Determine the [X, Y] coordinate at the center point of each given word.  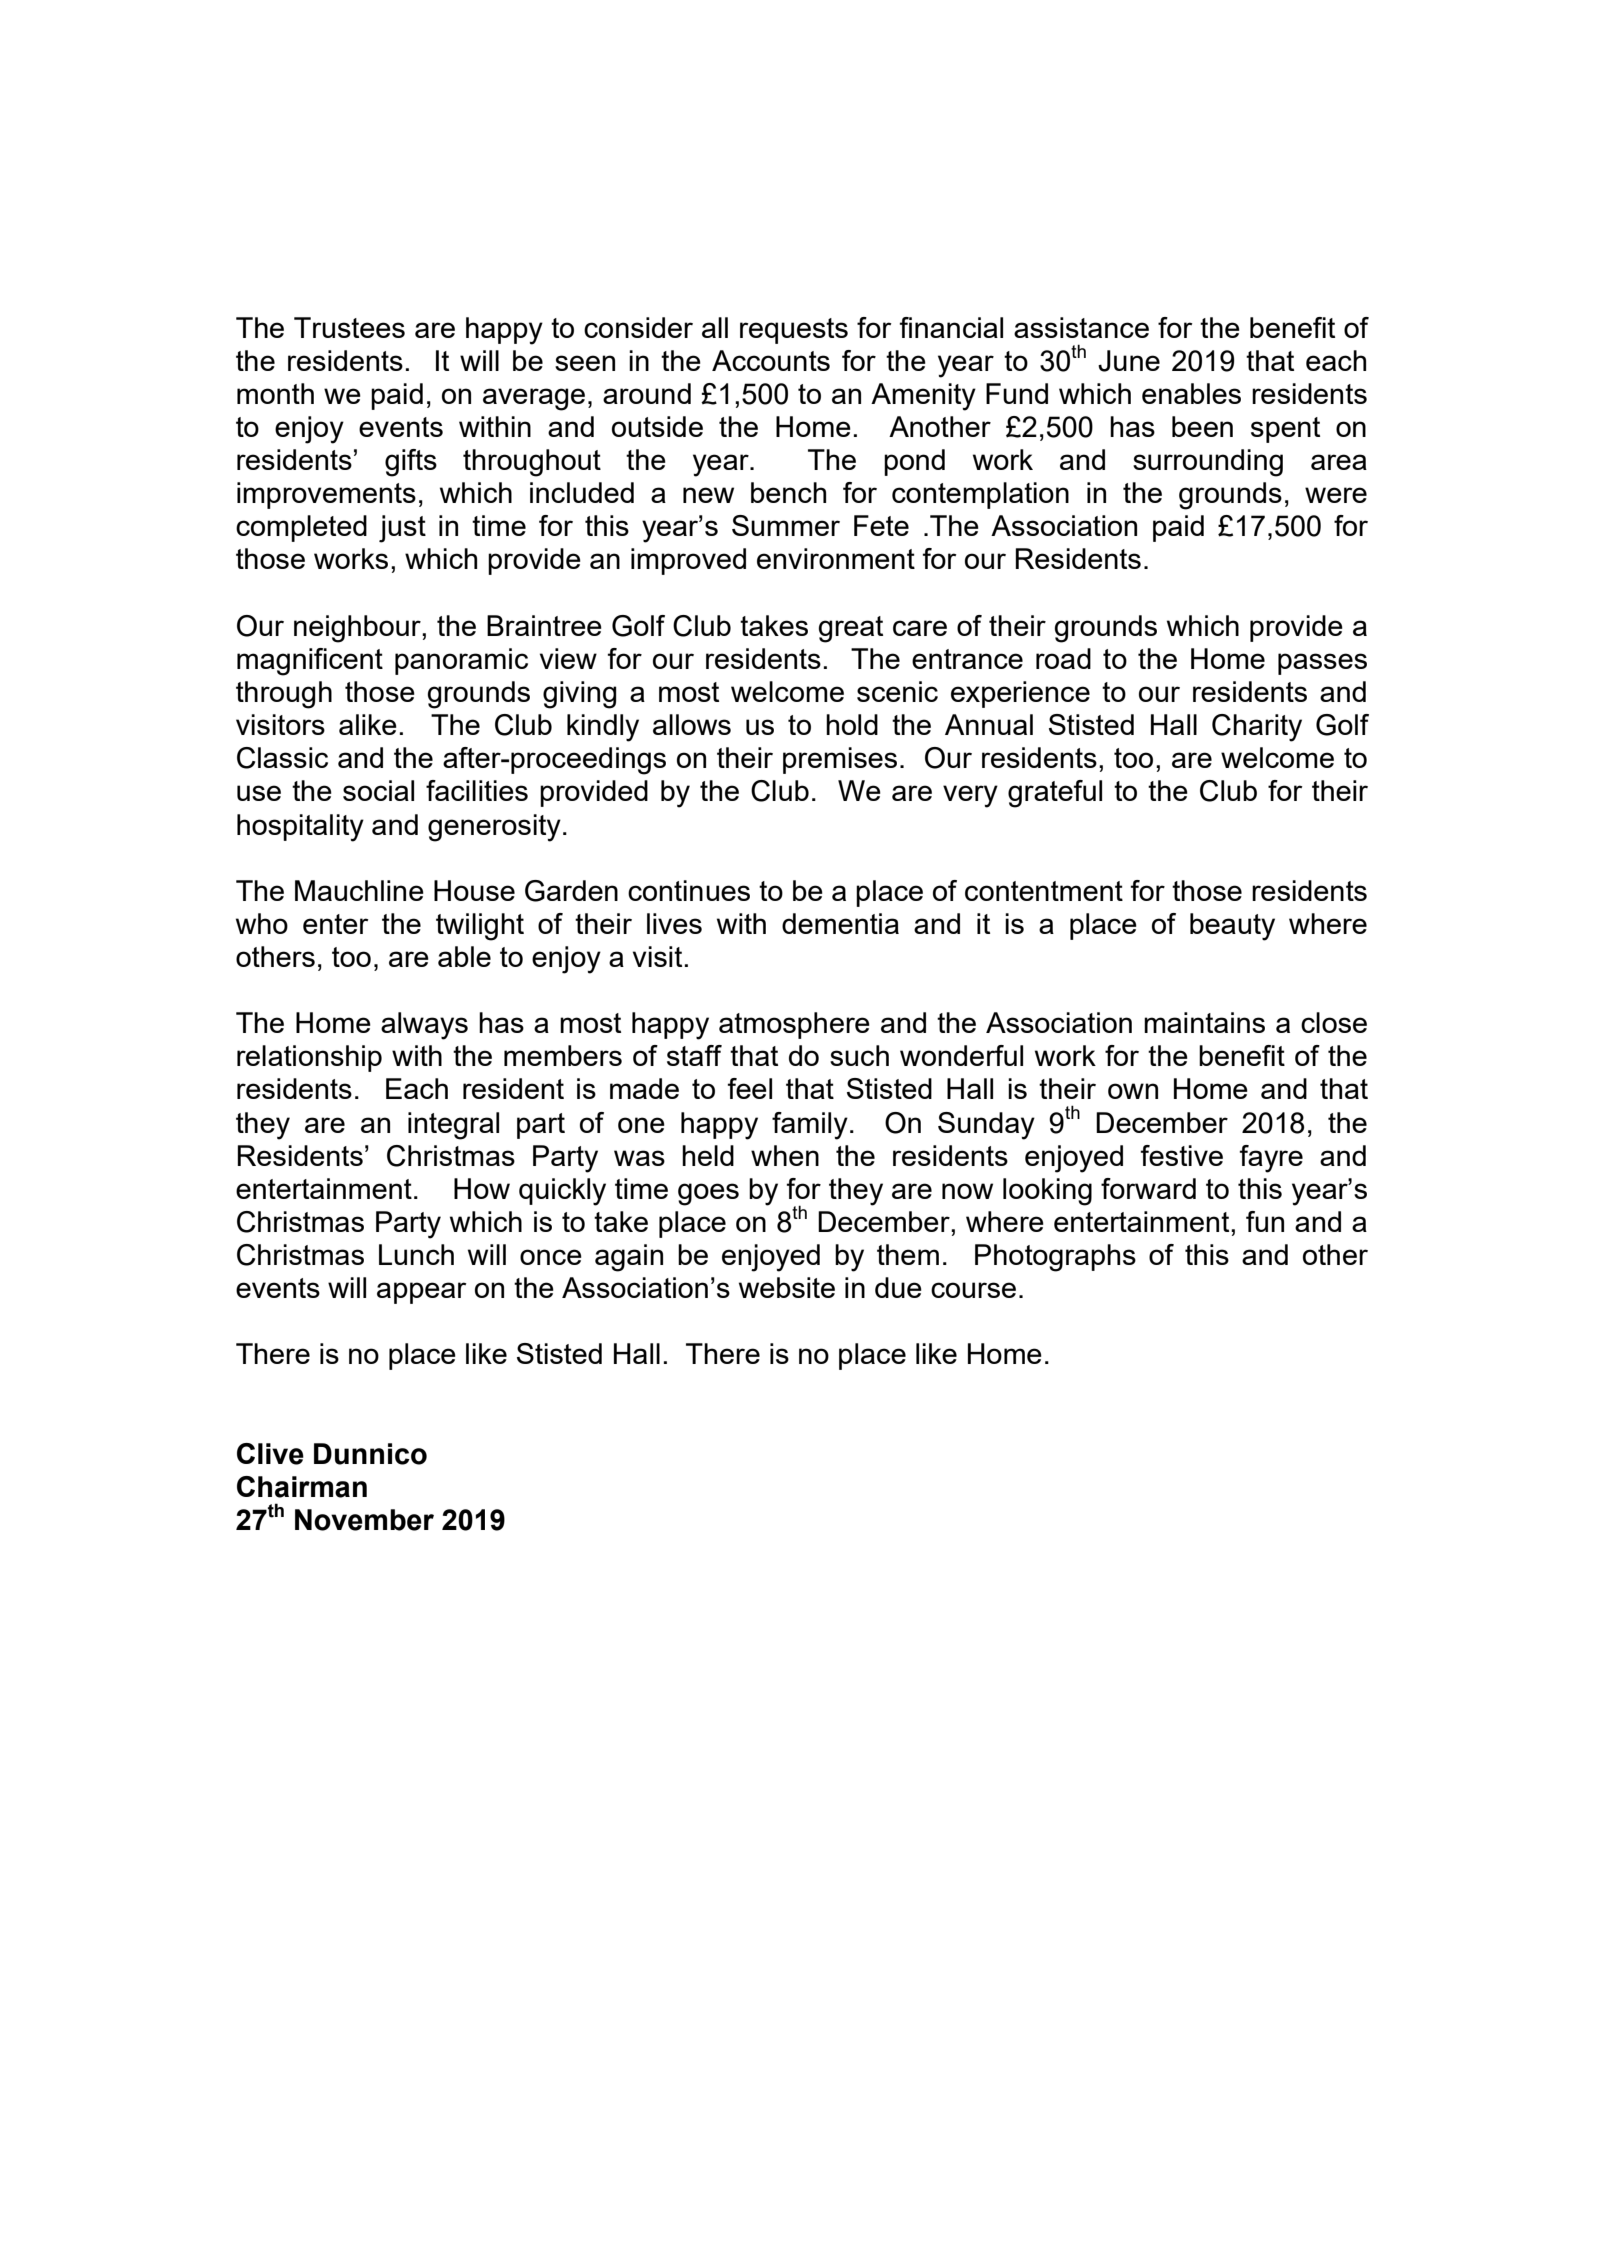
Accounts [771, 360]
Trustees [349, 327]
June [1129, 361]
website [787, 1287]
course [973, 1290]
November [364, 1520]
